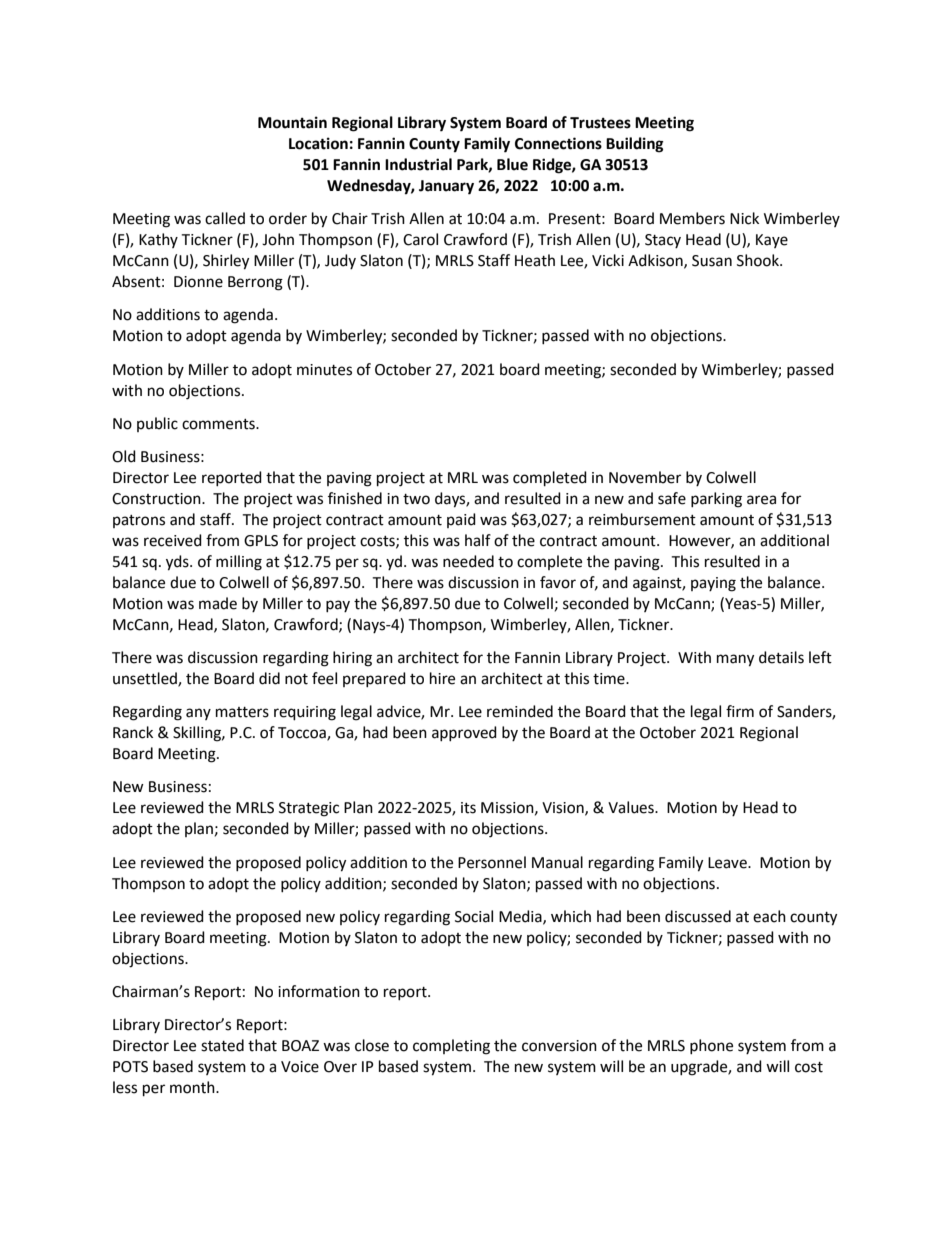 The width and height of the image is (952, 1233). What do you see at coordinates (761, 500) in the image?
I see `area` at bounding box center [761, 500].
